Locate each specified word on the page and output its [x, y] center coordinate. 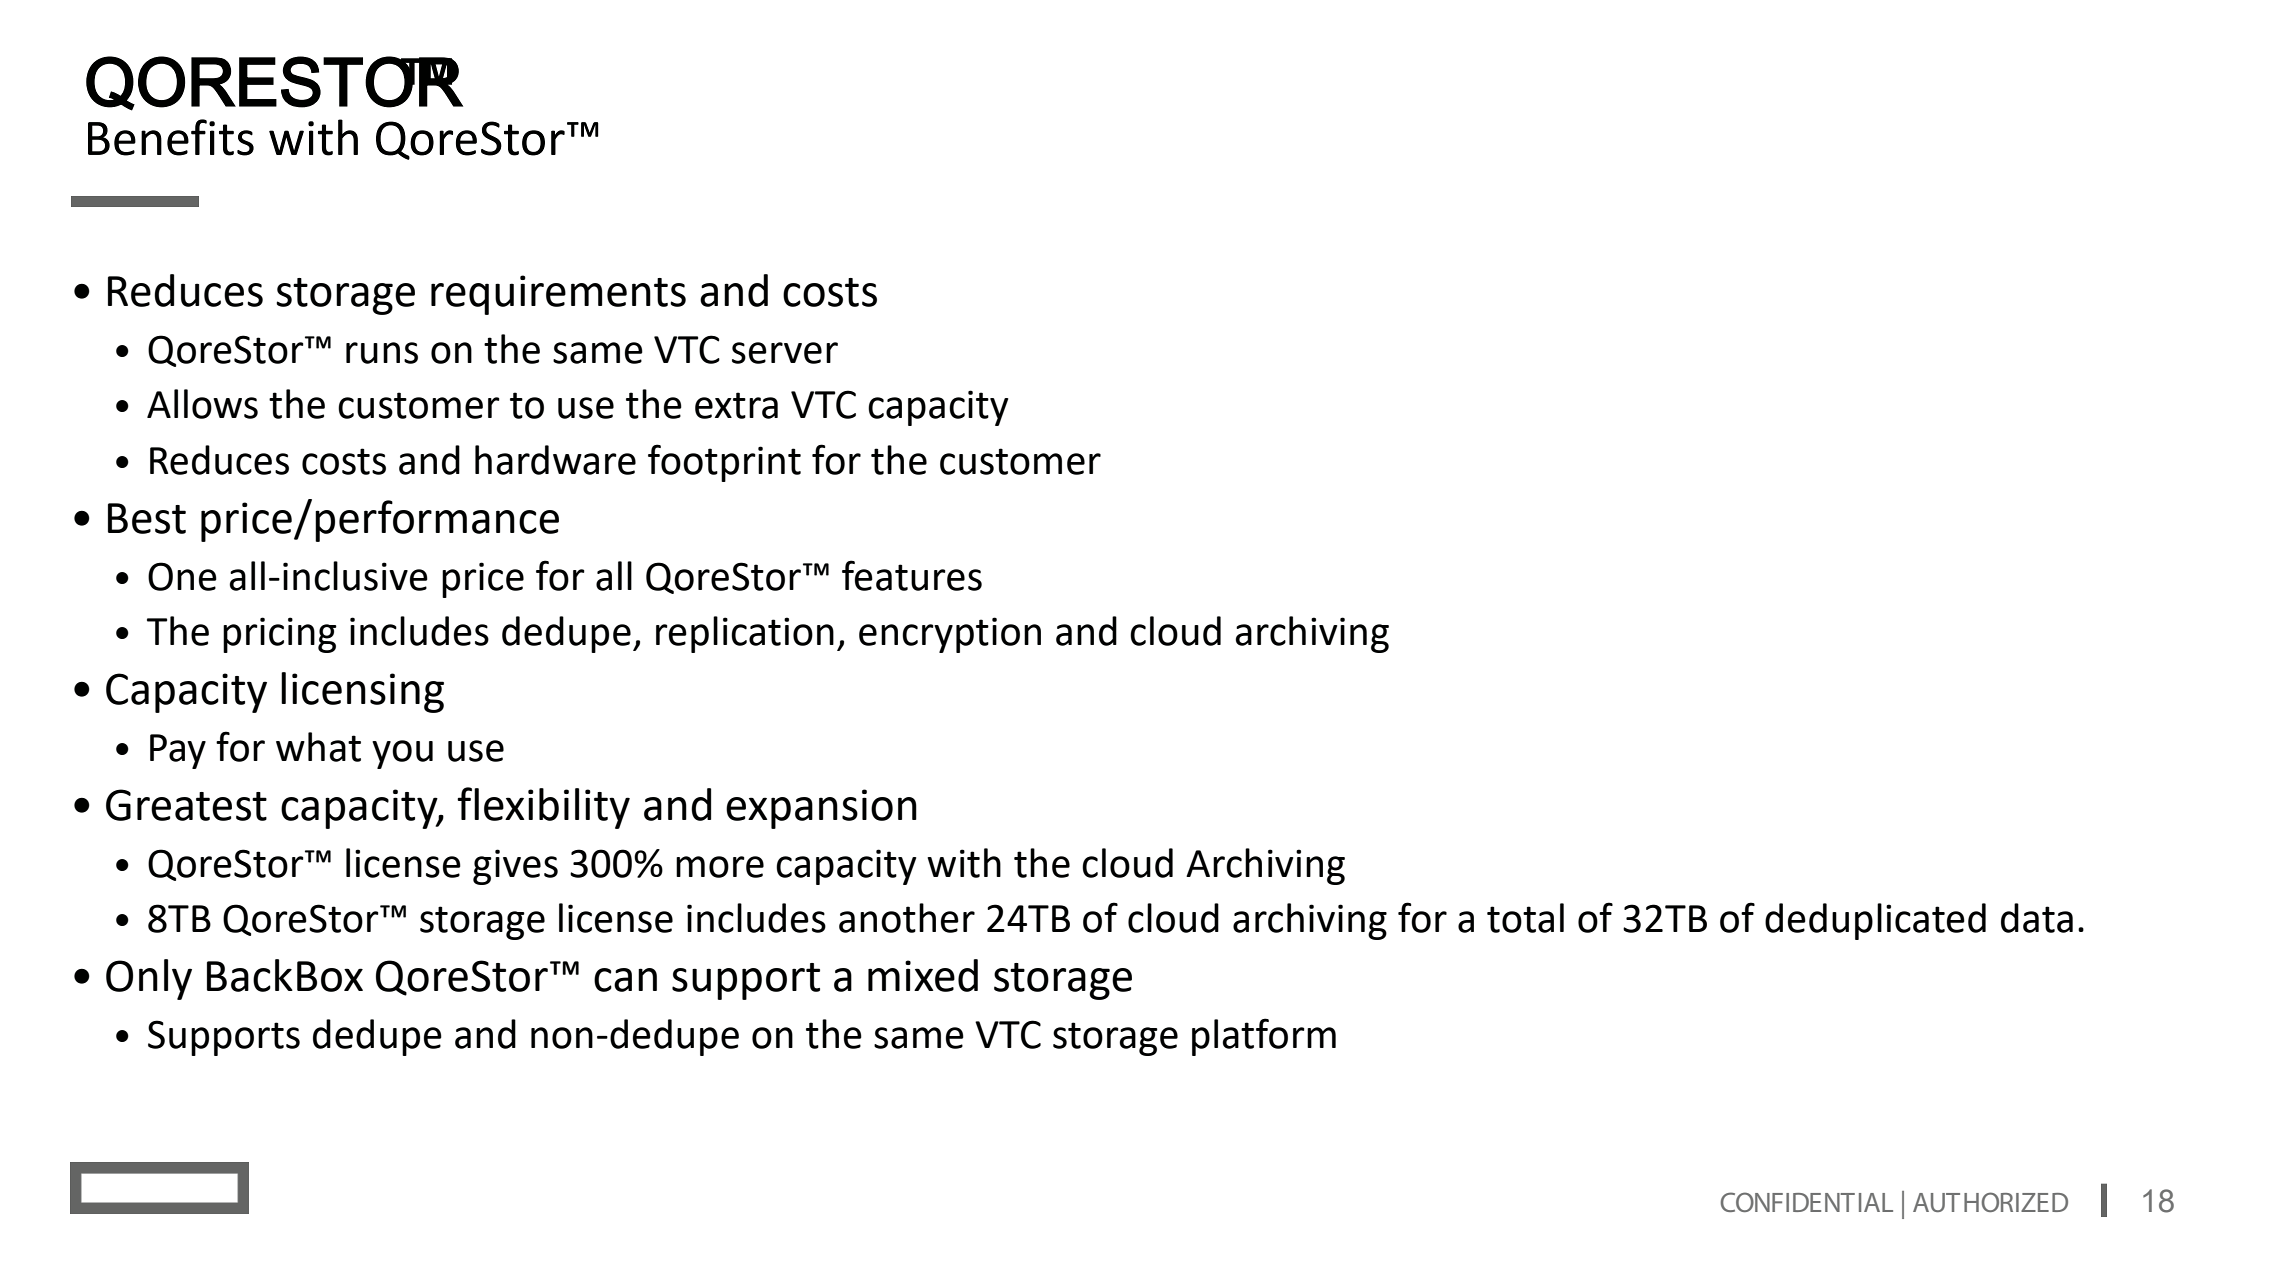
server [785, 353]
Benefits [171, 137]
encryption [950, 635]
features [912, 575]
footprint [724, 463]
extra [736, 405]
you [402, 754]
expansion [821, 809]
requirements [558, 295]
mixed [923, 975]
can [625, 980]
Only [149, 979]
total [1525, 918]
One [182, 576]
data [2037, 918]
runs [382, 353]
